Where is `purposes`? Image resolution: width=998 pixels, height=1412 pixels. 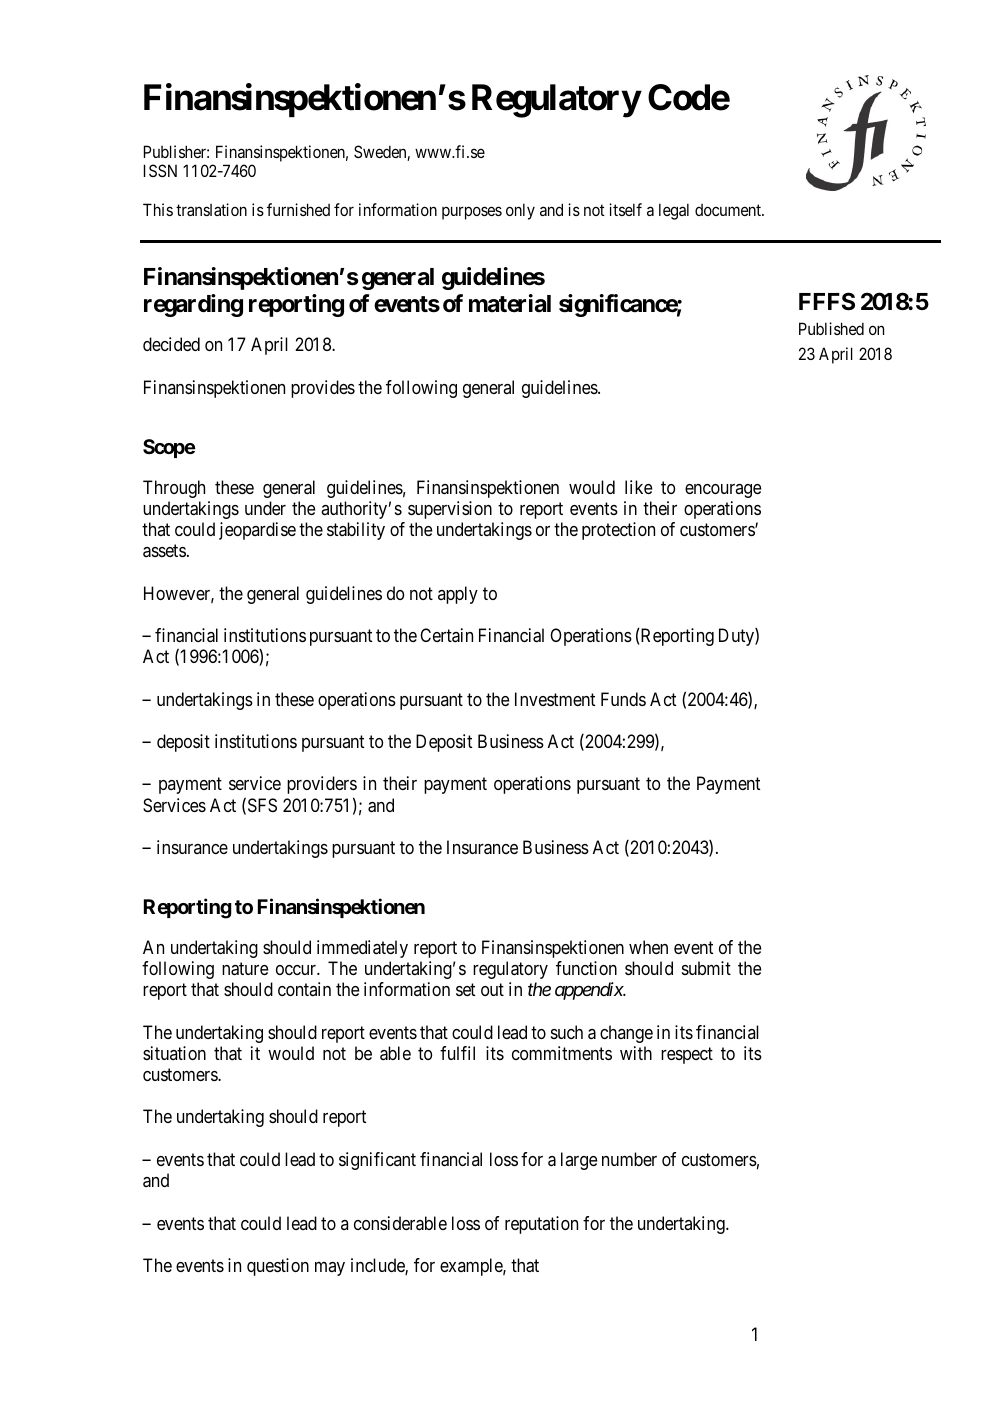
purposes is located at coordinates (472, 213).
